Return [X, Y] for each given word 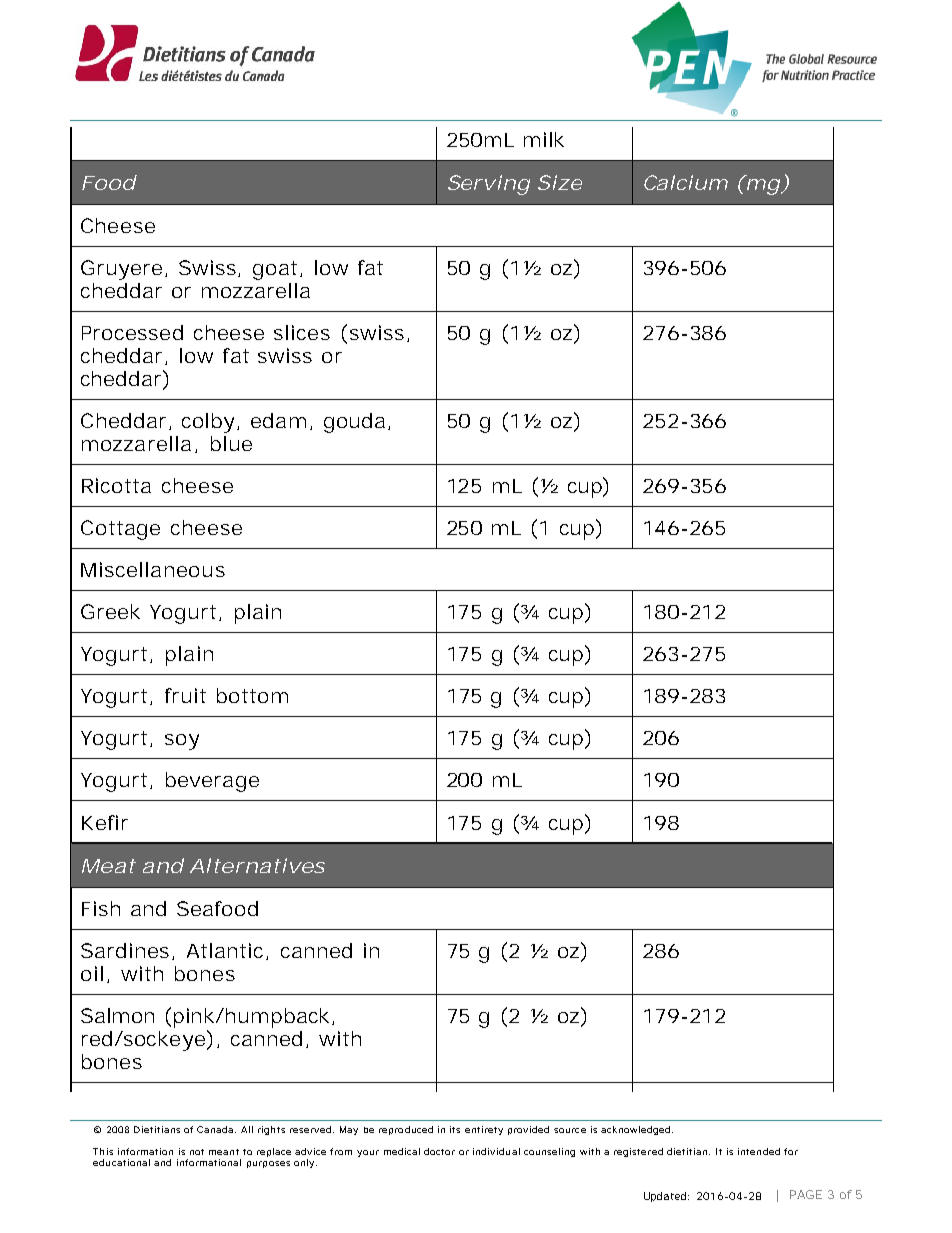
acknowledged [637, 1130]
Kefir [105, 822]
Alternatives [257, 865]
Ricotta [116, 485]
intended [759, 1151]
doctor [439, 1151]
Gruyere [121, 270]
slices [302, 332]
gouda [354, 423]
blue [231, 443]
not [197, 1152]
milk [544, 139]
